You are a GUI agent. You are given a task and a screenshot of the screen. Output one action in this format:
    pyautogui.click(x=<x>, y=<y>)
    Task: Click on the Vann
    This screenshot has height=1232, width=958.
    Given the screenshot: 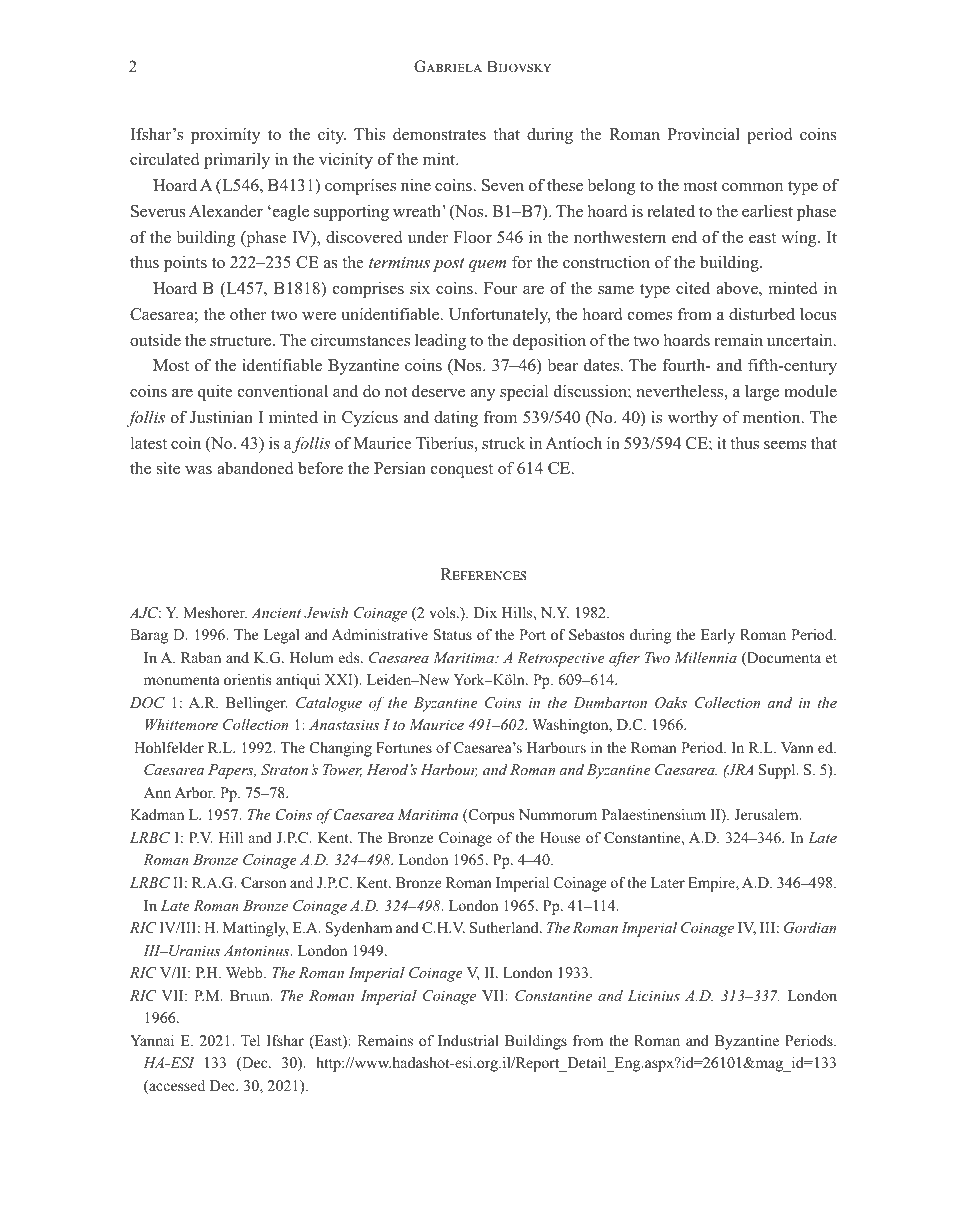 What is the action you would take?
    pyautogui.click(x=797, y=747)
